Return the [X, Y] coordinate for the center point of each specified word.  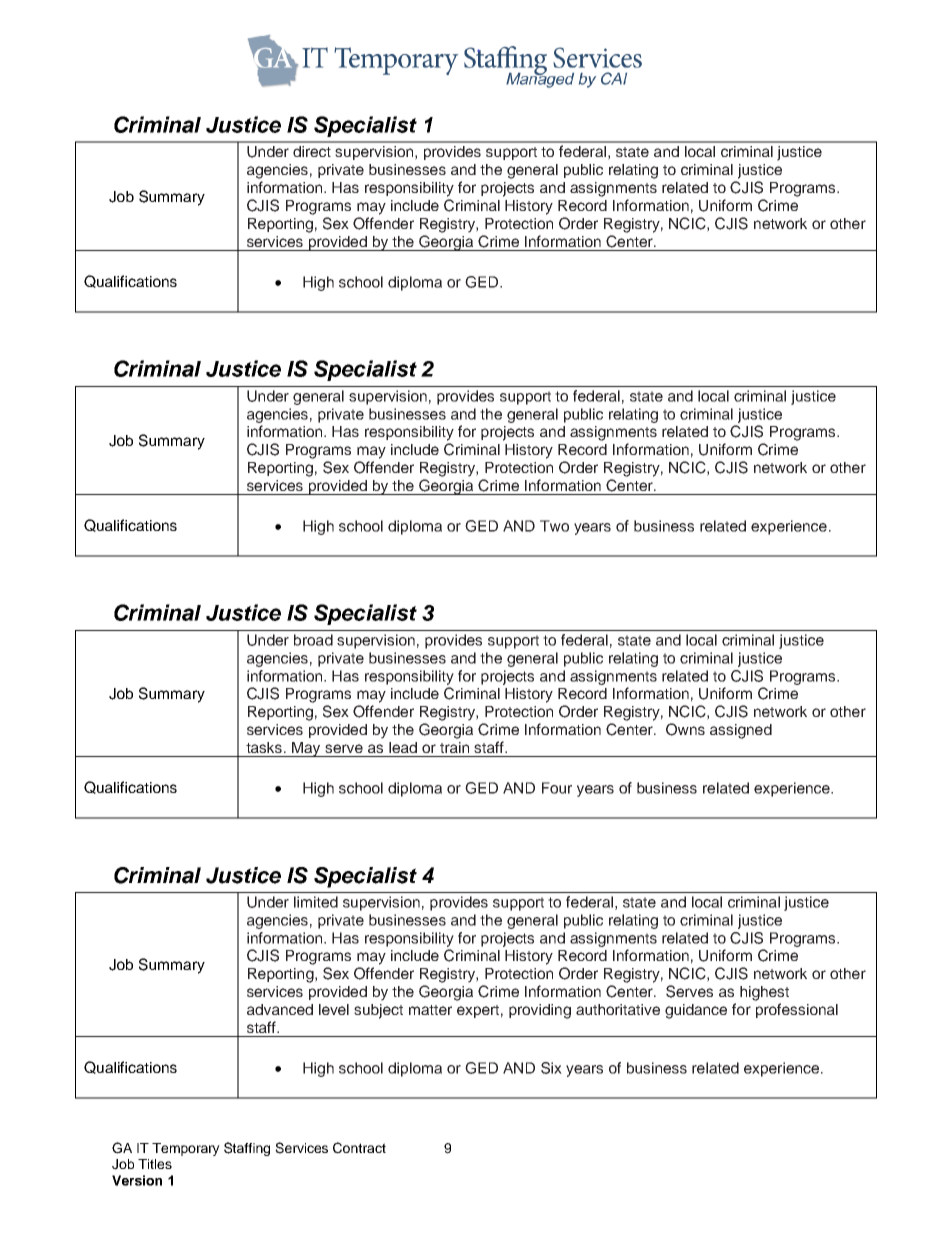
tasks [265, 747]
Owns [685, 729]
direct [312, 151]
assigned [741, 731]
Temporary [186, 1149]
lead [403, 747]
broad [313, 640]
